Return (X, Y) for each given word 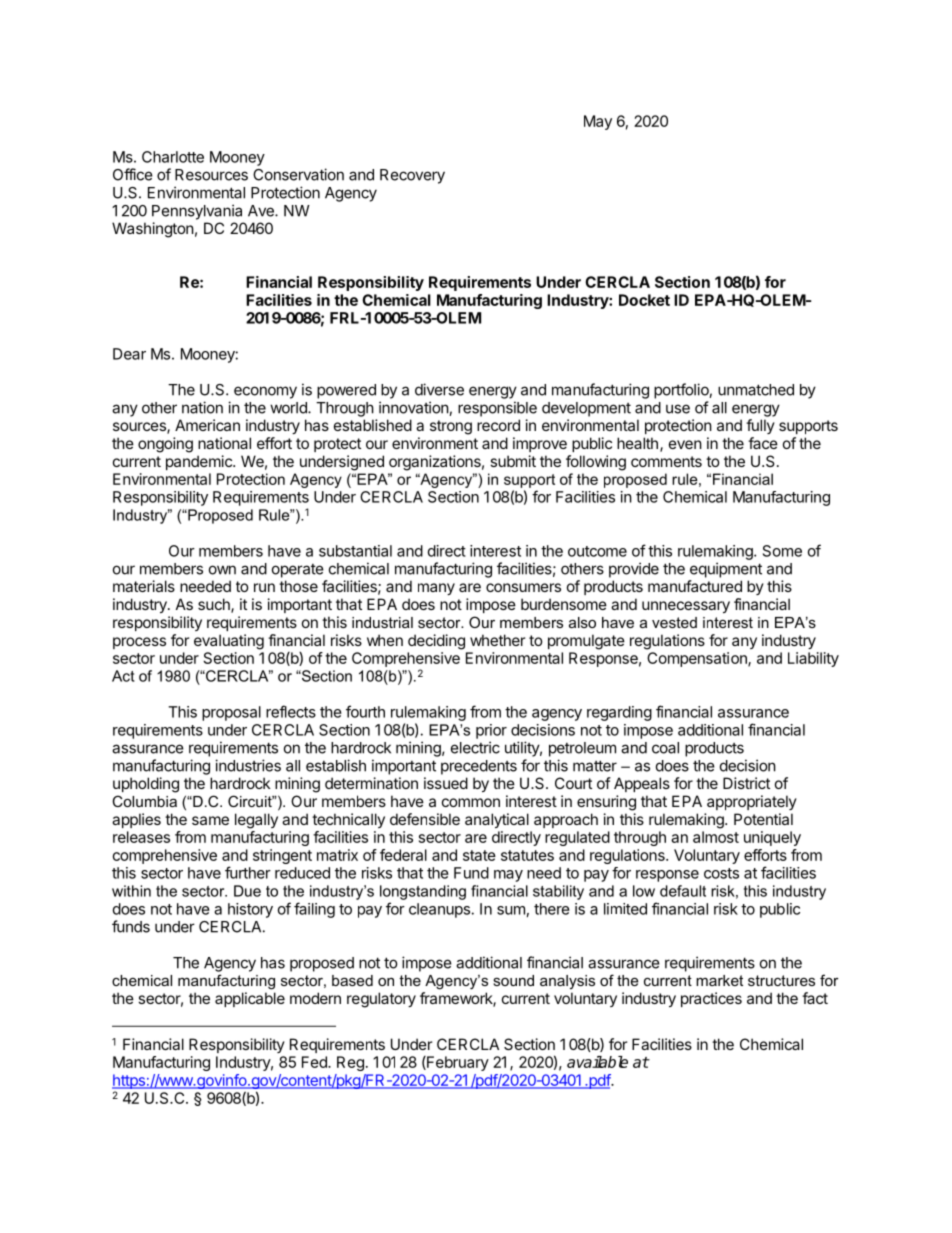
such (215, 605)
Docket (644, 300)
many (436, 589)
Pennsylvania (197, 212)
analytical (497, 820)
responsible (497, 409)
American (207, 425)
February (457, 1063)
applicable (250, 999)
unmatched (756, 390)
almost (716, 837)
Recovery (412, 176)
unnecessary (686, 607)
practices (711, 999)
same (210, 820)
